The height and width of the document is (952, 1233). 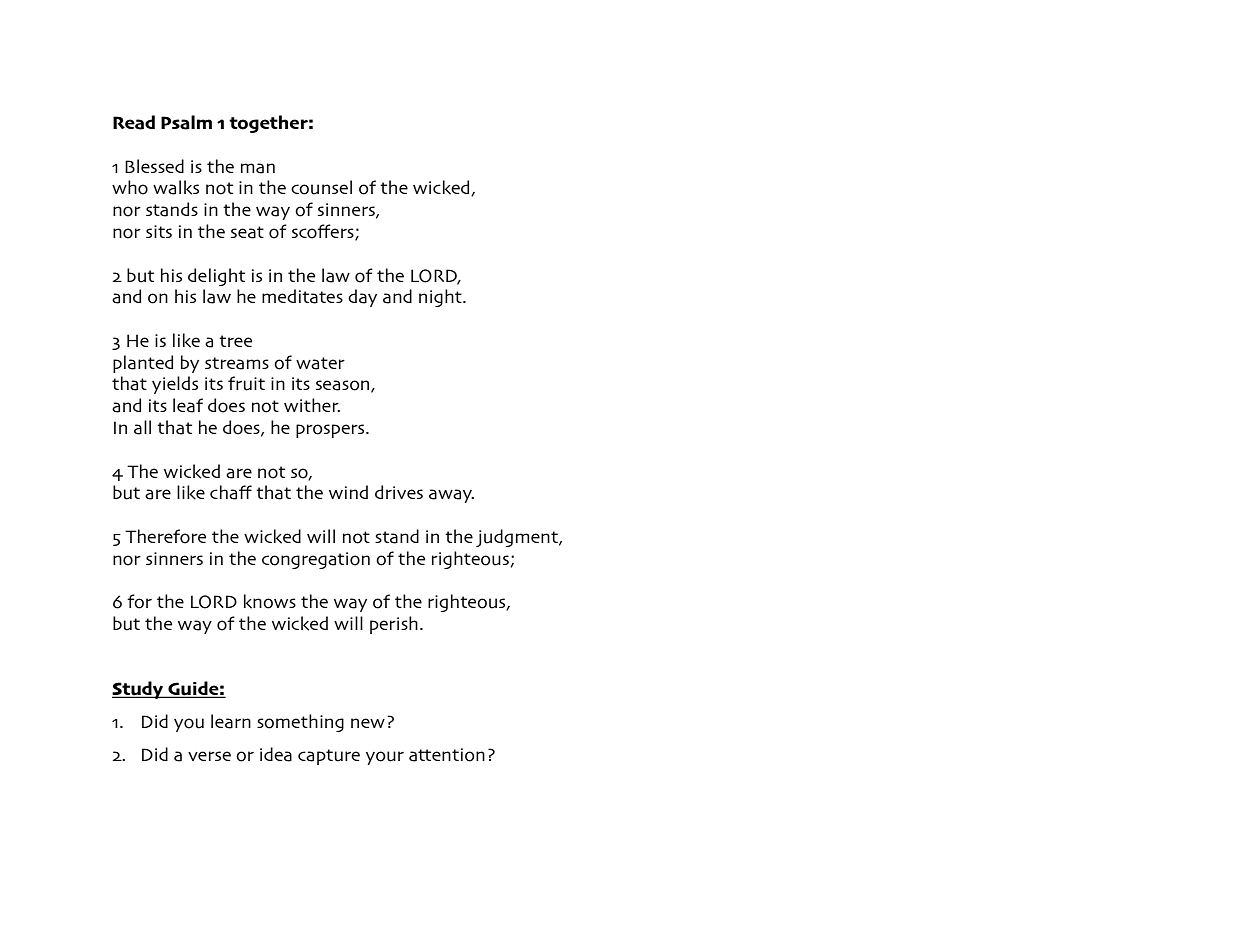 What do you see at coordinates (451, 496) in the document?
I see `away` at bounding box center [451, 496].
